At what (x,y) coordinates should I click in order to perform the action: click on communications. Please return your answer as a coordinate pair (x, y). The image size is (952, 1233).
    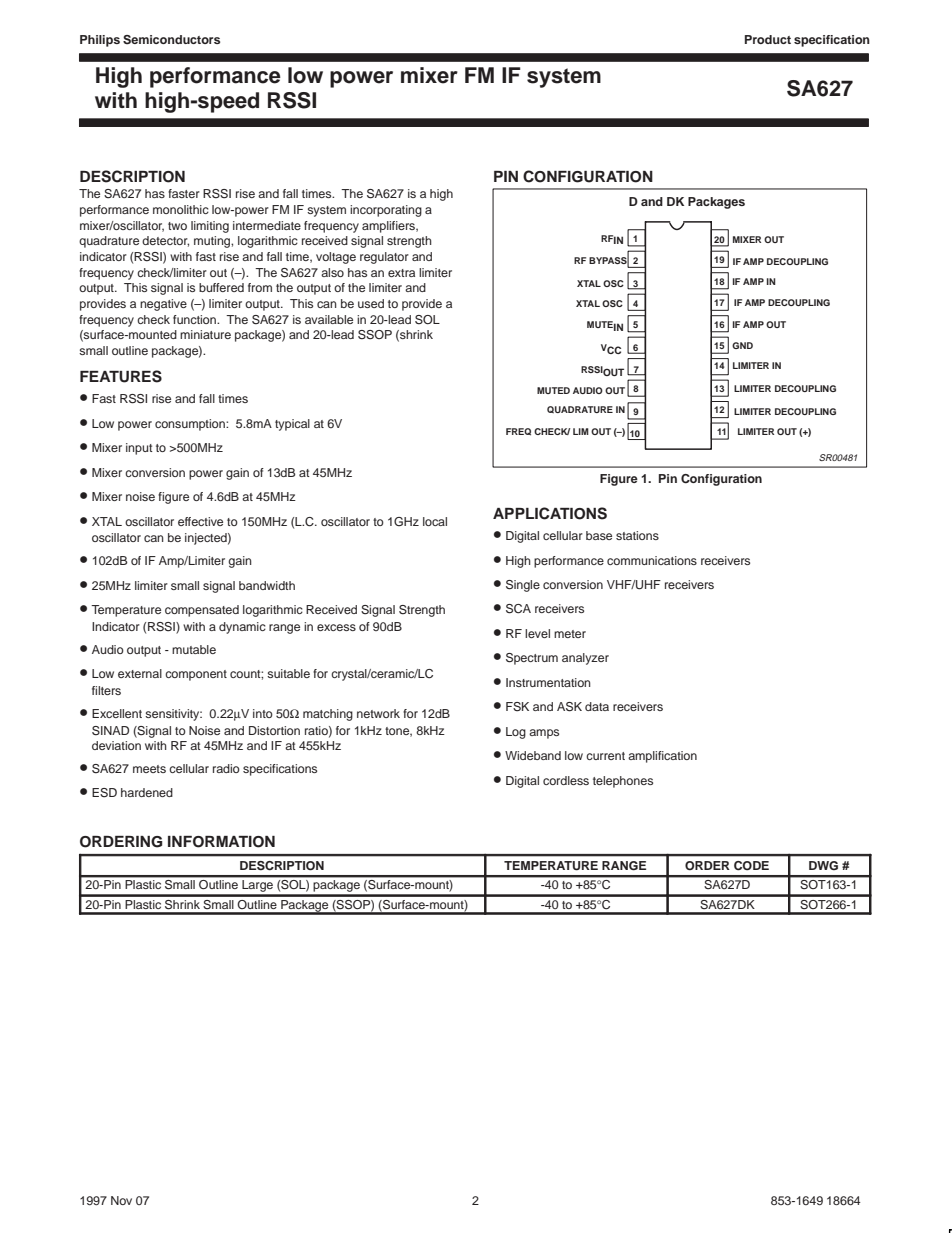
    Looking at the image, I should click on (652, 560).
